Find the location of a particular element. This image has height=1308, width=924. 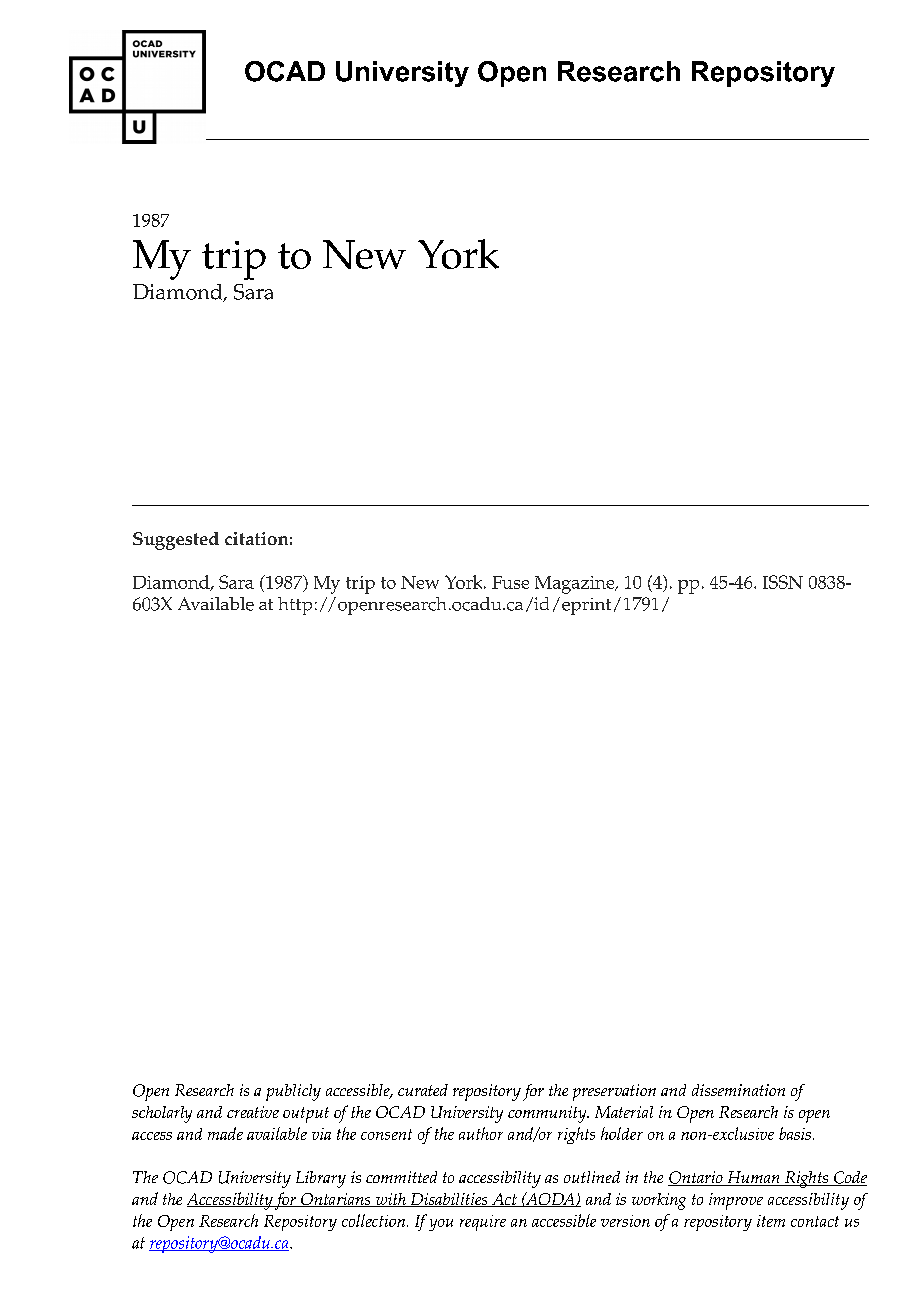

curated is located at coordinates (423, 1090).
